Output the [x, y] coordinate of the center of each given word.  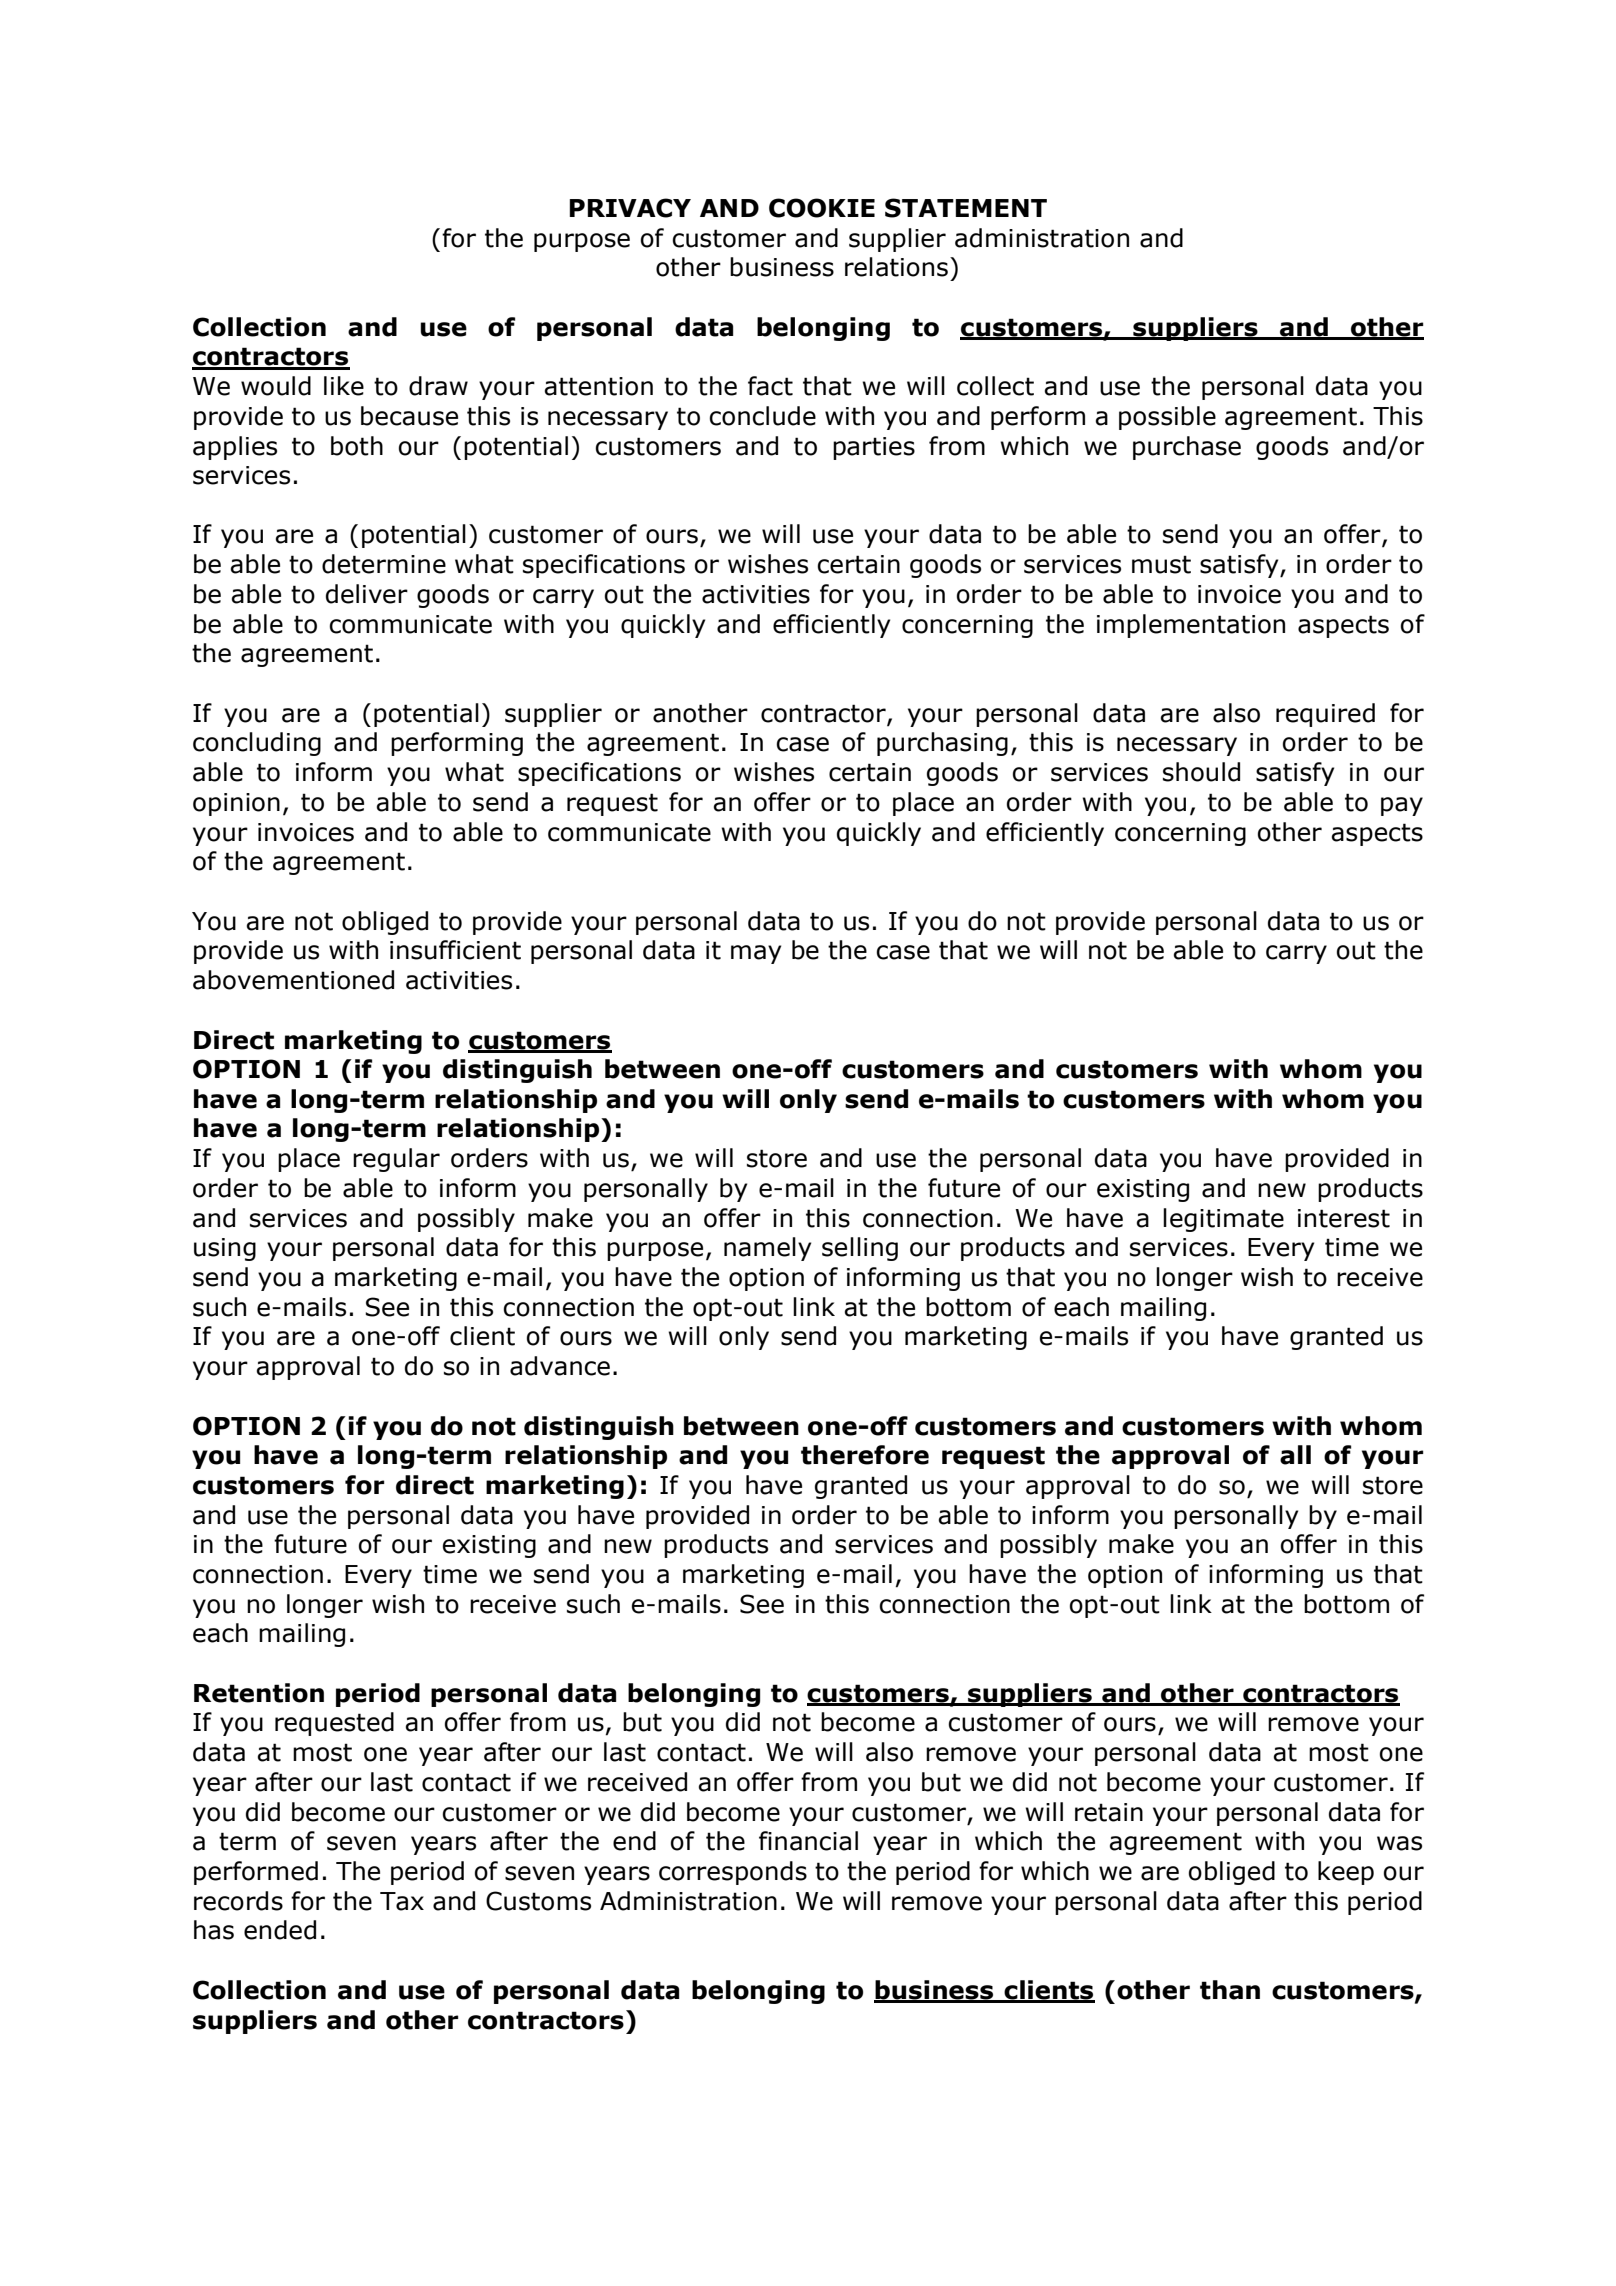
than [1230, 1990]
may [756, 954]
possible [1167, 418]
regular [396, 1160]
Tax [402, 1901]
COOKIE [822, 208]
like [344, 386]
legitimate [1223, 1220]
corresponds [733, 1873]
